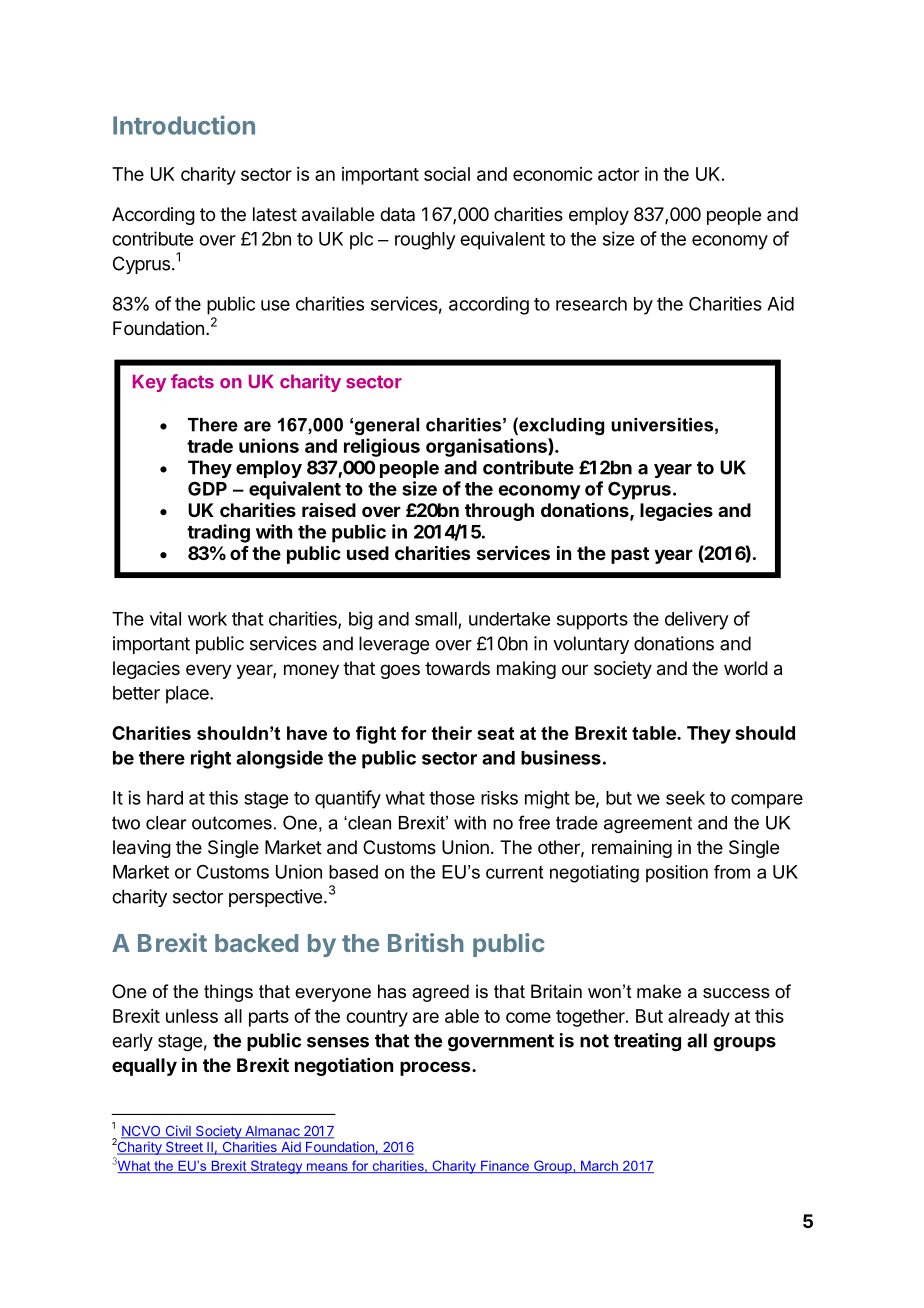 The width and height of the page is (924, 1308). I want to click on work, so click(207, 619).
